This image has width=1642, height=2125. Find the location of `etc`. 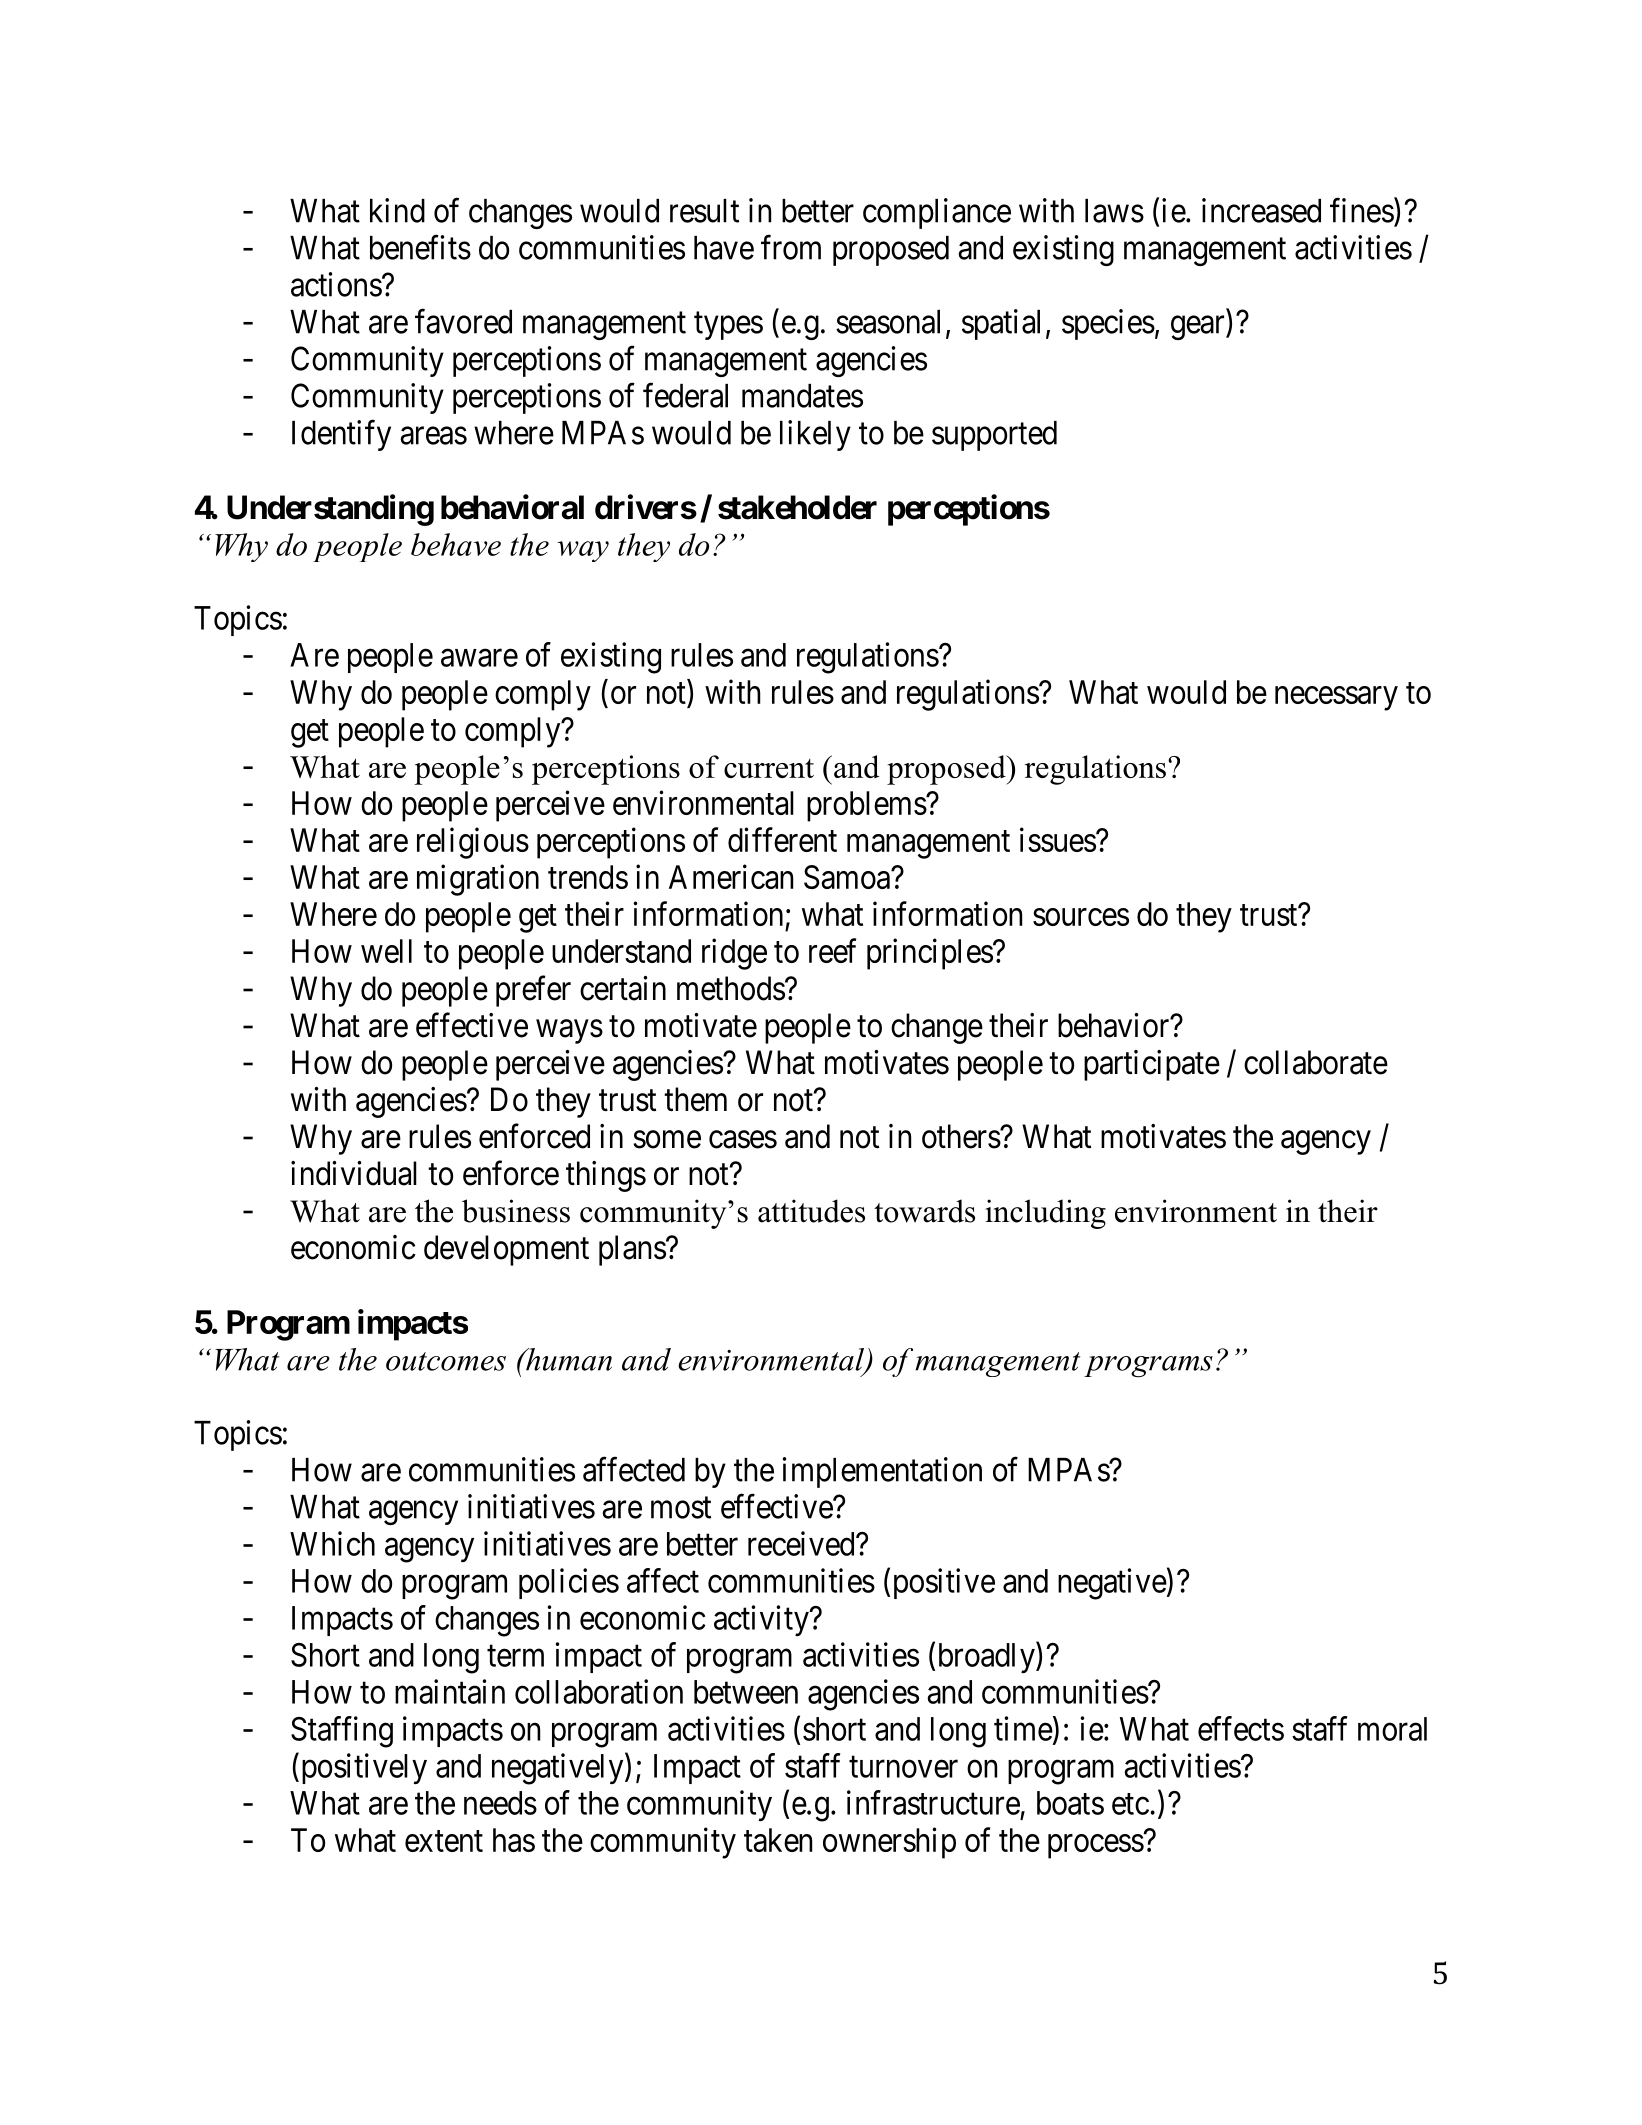

etc is located at coordinates (1130, 1804).
